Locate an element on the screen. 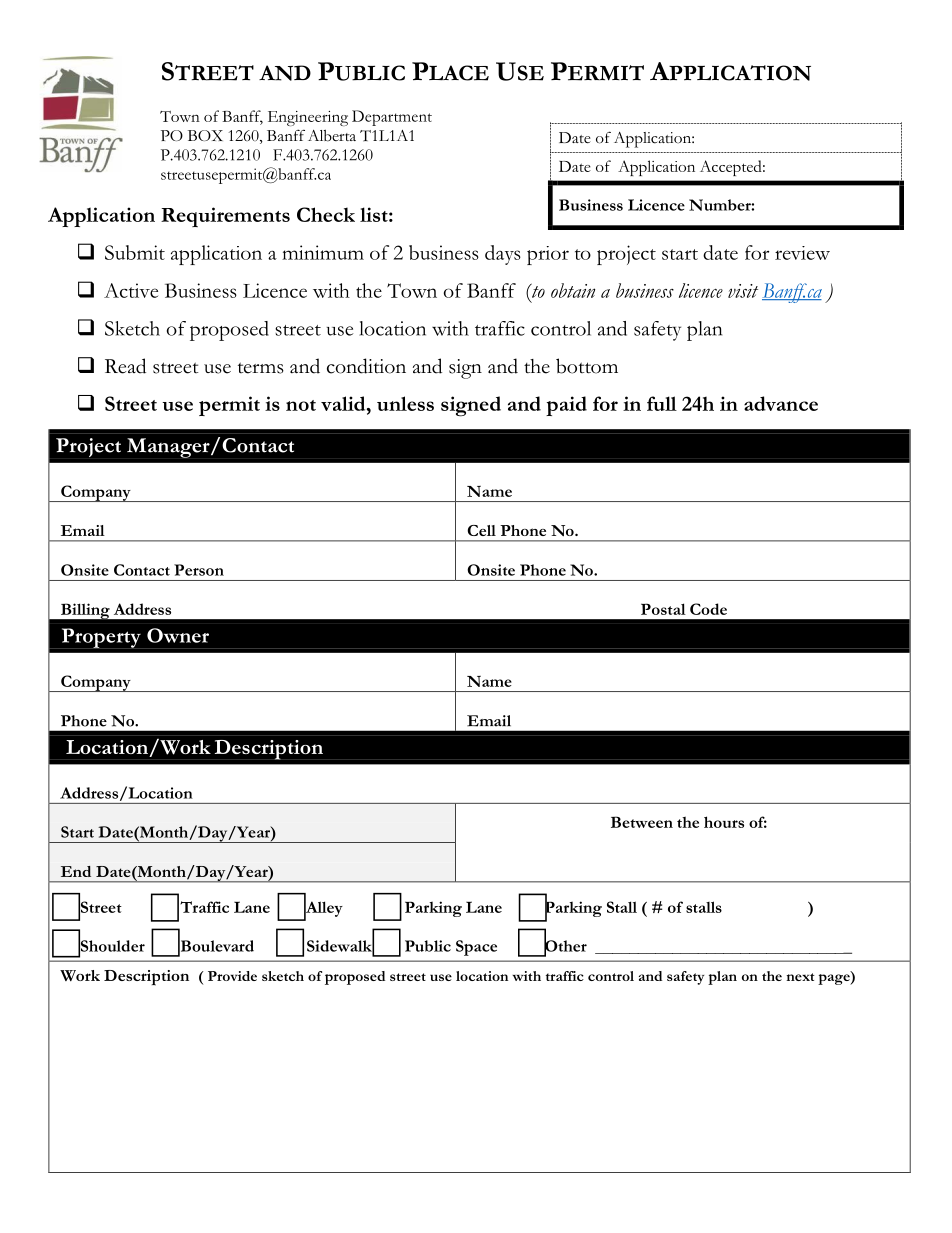 This screenshot has width=952, height=1233. Read is located at coordinates (125, 366).
